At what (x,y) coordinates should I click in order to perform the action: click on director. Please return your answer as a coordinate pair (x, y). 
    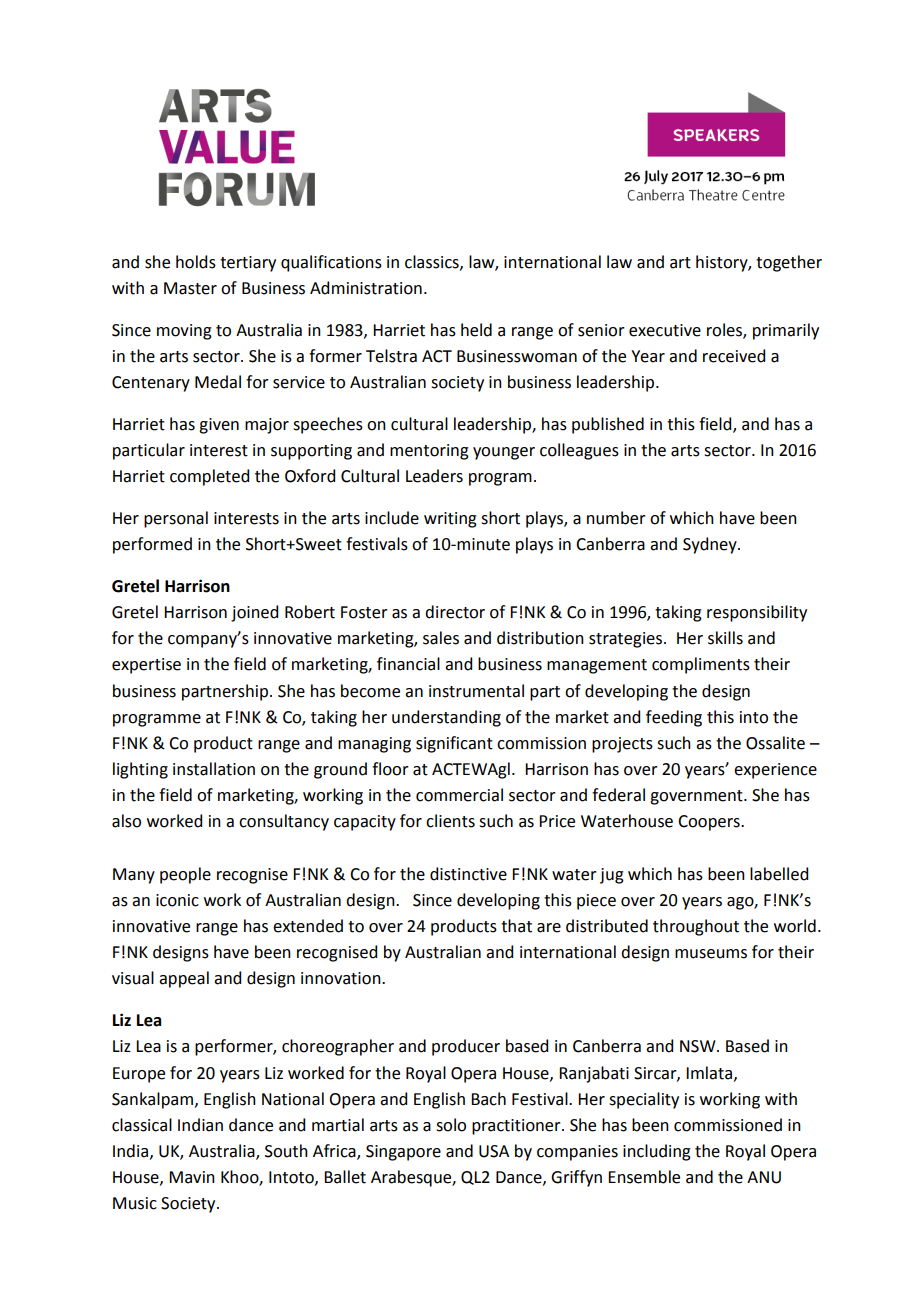
    Looking at the image, I should click on (455, 612).
